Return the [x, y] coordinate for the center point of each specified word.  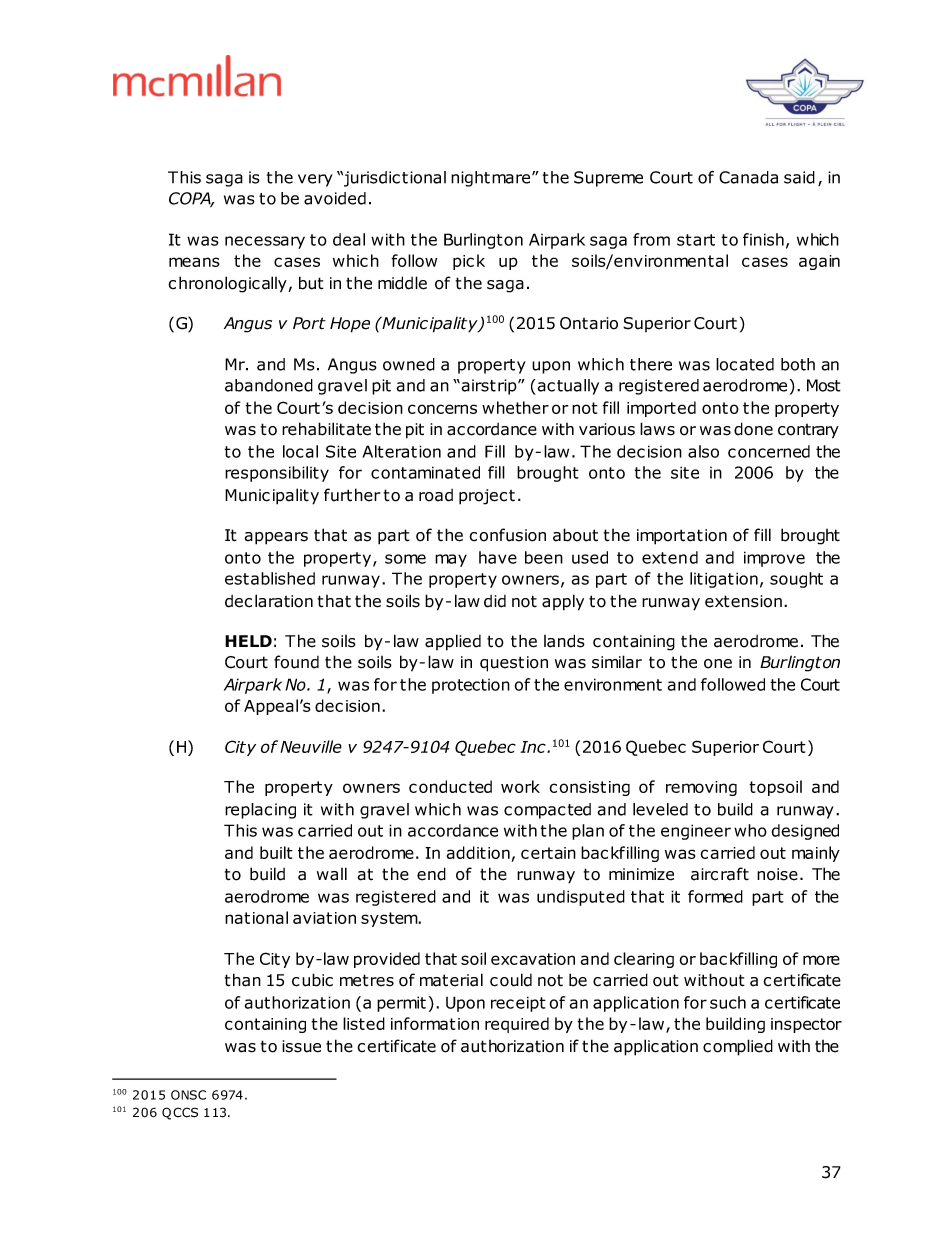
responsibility [277, 474]
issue [301, 1046]
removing [701, 788]
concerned [769, 451]
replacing [260, 811]
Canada [748, 177]
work [520, 786]
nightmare [492, 179]
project [487, 497]
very [315, 180]
